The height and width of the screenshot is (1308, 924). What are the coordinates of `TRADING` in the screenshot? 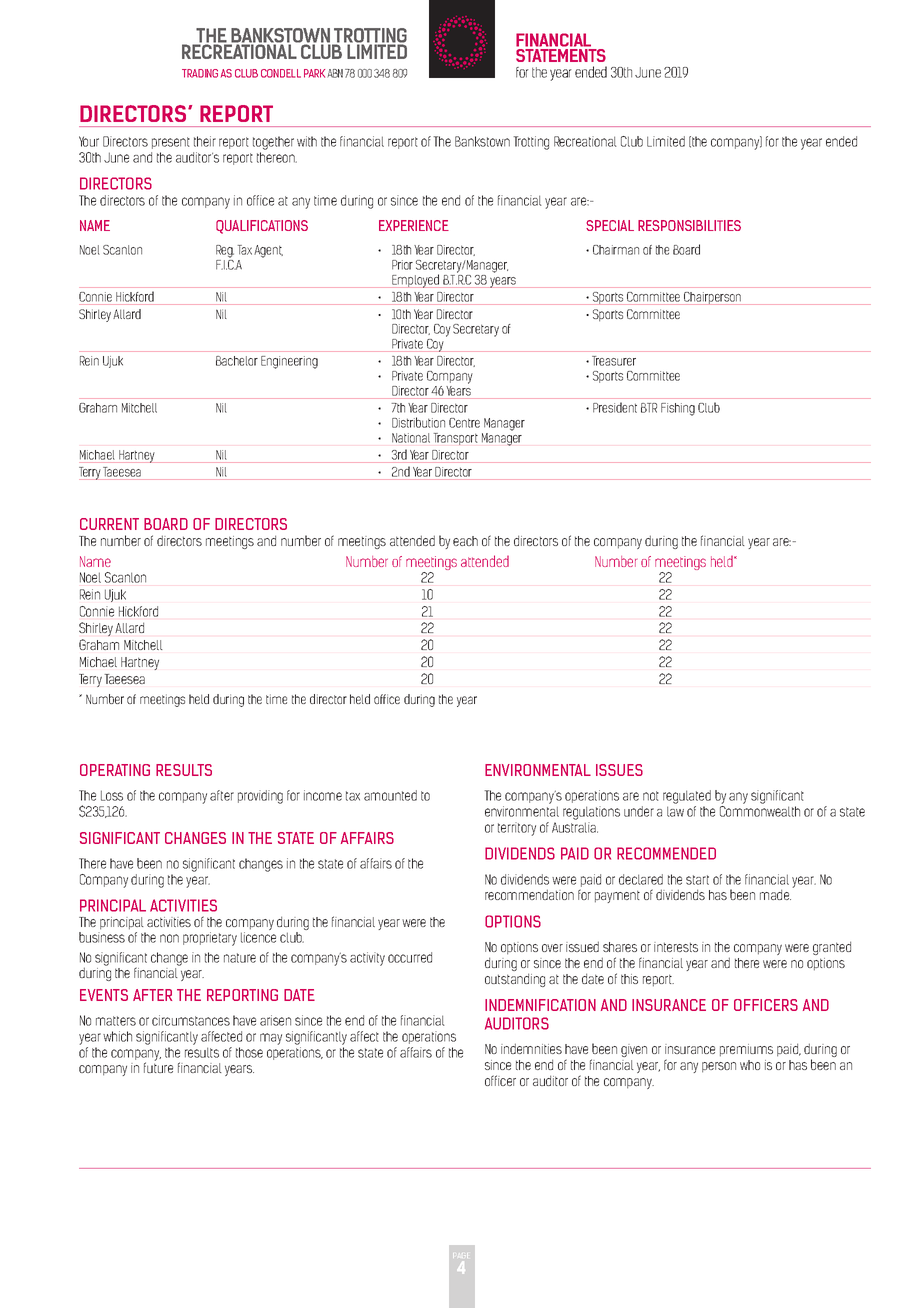 It's located at (200, 73).
